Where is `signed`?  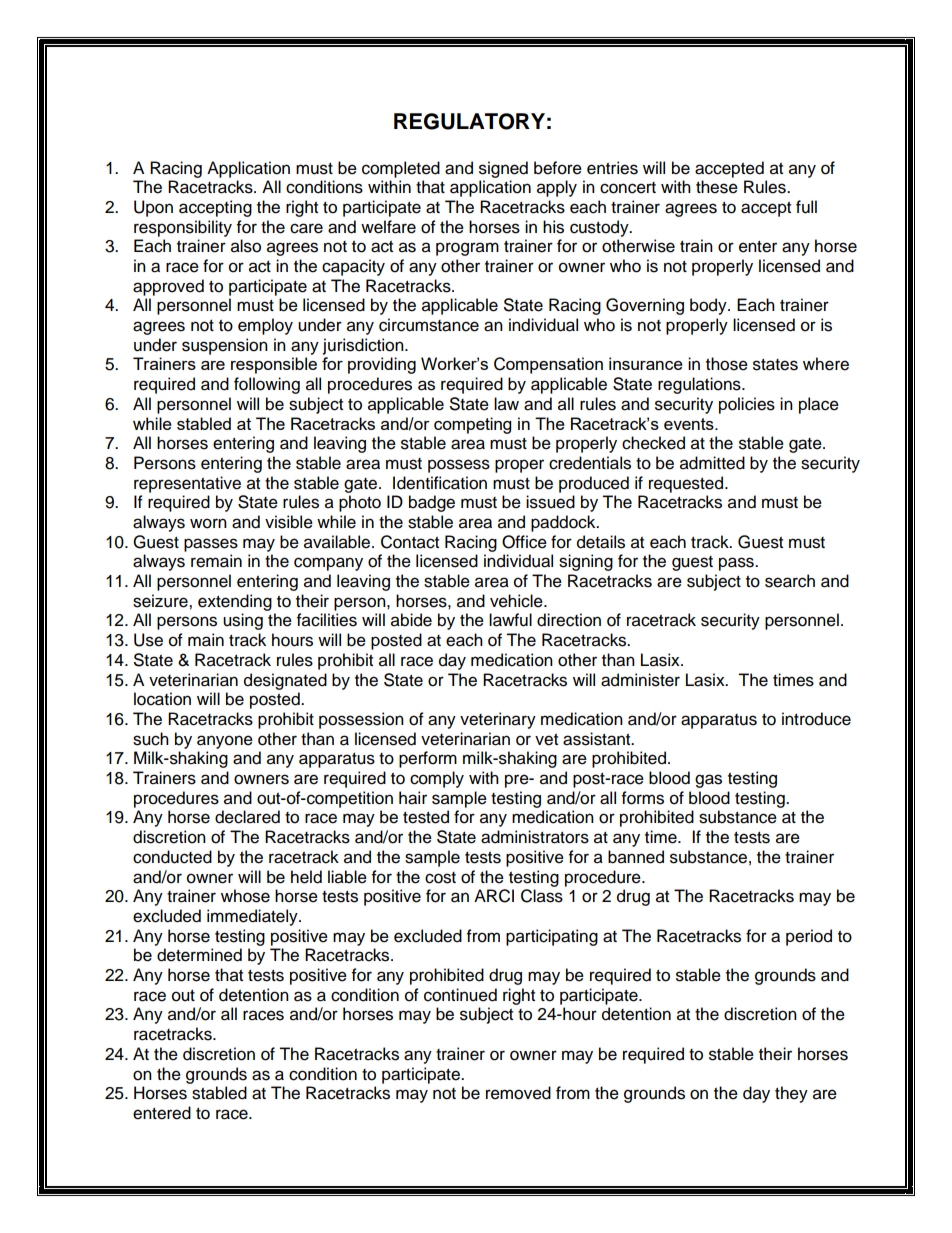
signed is located at coordinates (503, 169).
